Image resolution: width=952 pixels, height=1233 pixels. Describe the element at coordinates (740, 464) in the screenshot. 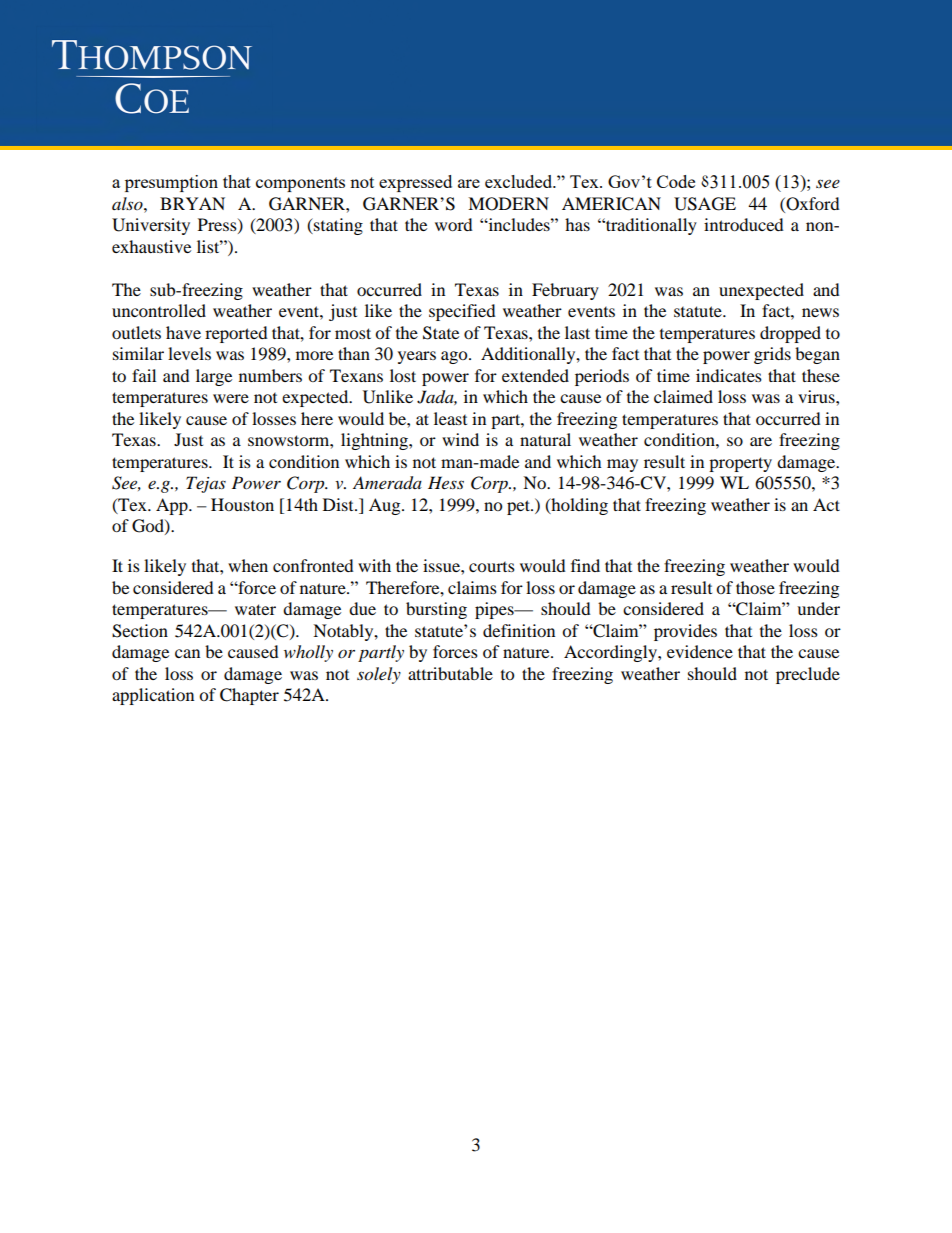

I see `property` at that location.
